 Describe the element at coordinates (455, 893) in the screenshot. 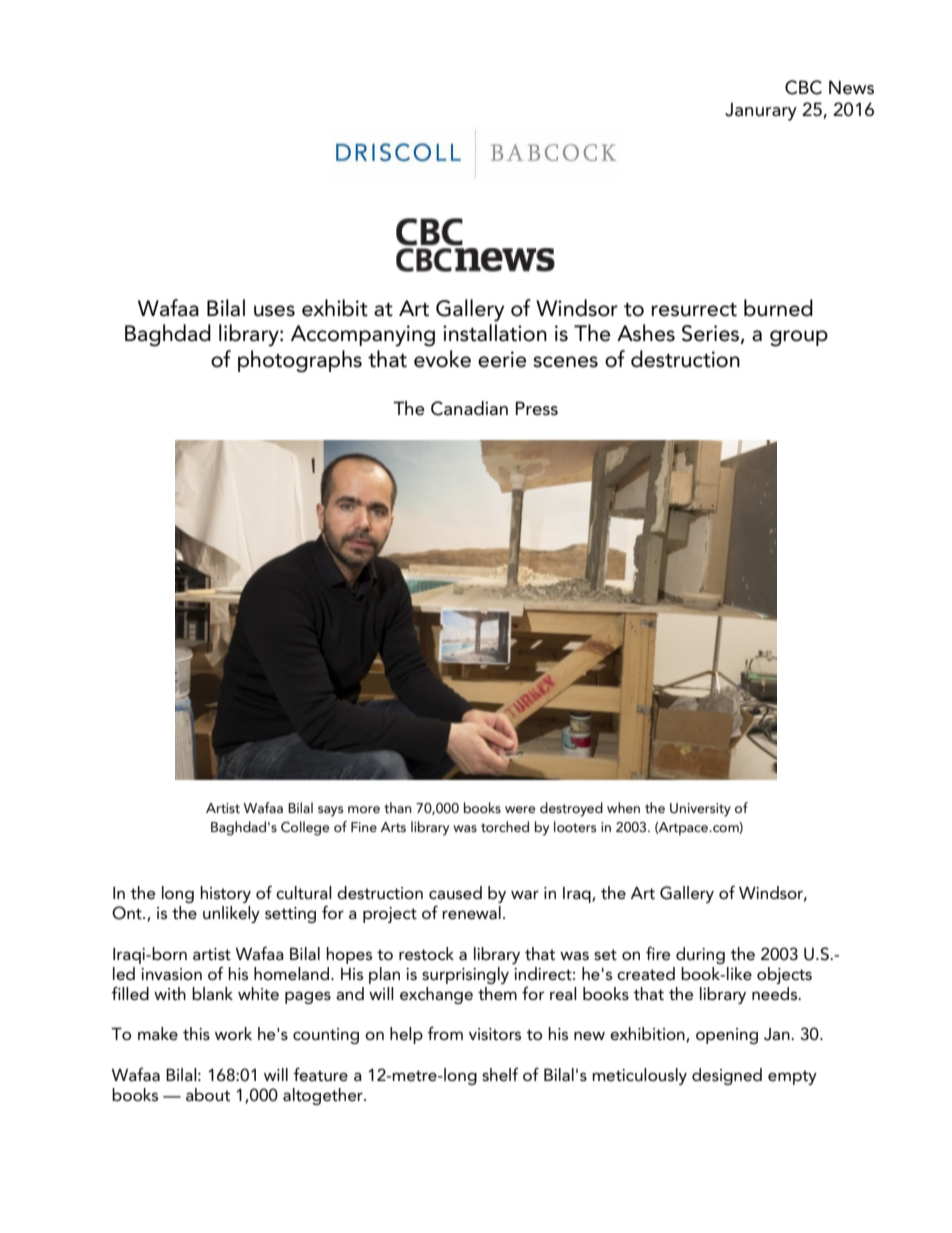

I see `caused` at that location.
